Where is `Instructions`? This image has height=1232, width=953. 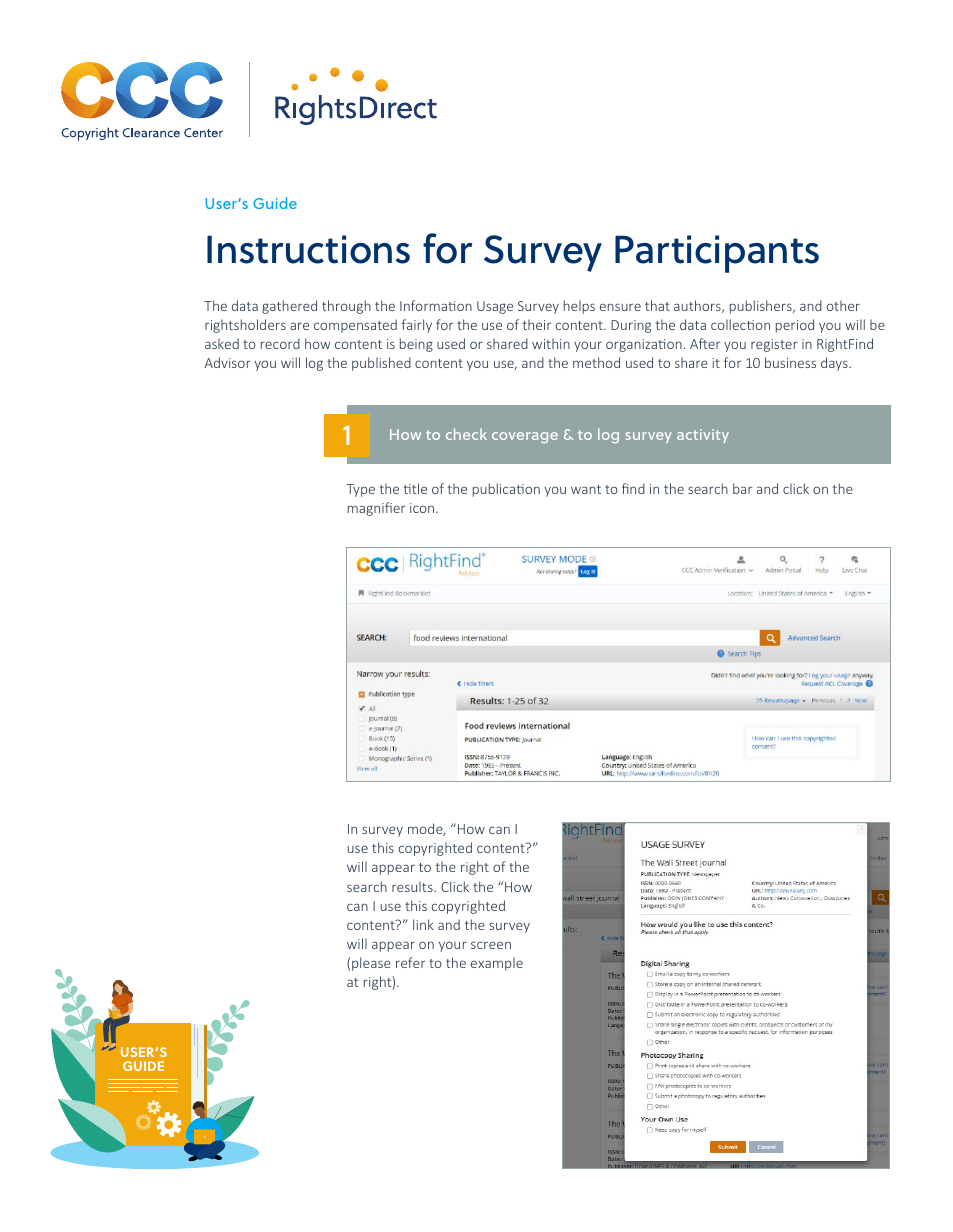
Instructions is located at coordinates (308, 249).
